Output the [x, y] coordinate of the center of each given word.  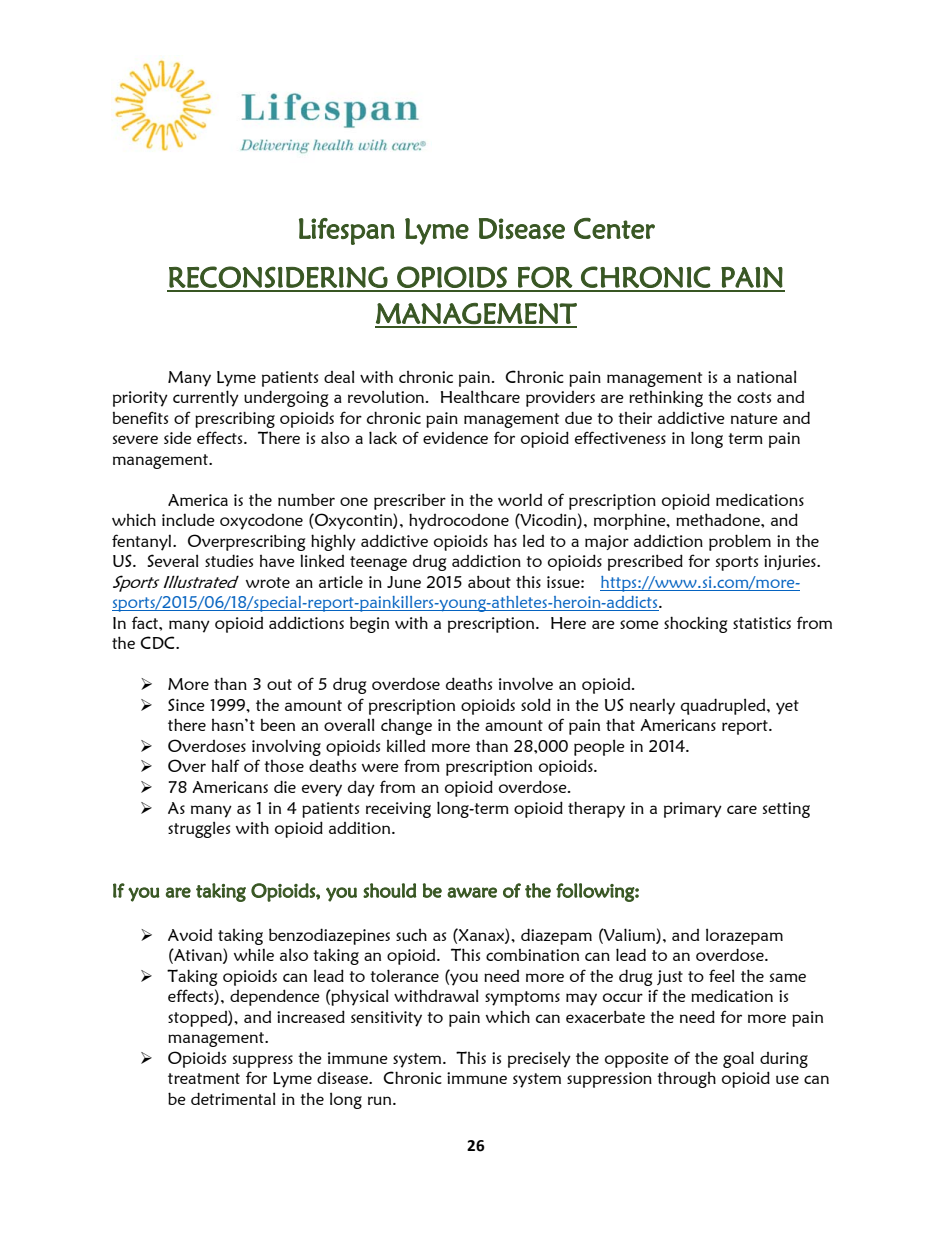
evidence [455, 438]
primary [693, 810]
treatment [204, 1078]
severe [135, 439]
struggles [199, 829]
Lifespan [347, 231]
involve [526, 683]
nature [754, 418]
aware [472, 892]
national [766, 376]
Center [614, 228]
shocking [696, 624]
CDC [158, 642]
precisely [539, 1059]
